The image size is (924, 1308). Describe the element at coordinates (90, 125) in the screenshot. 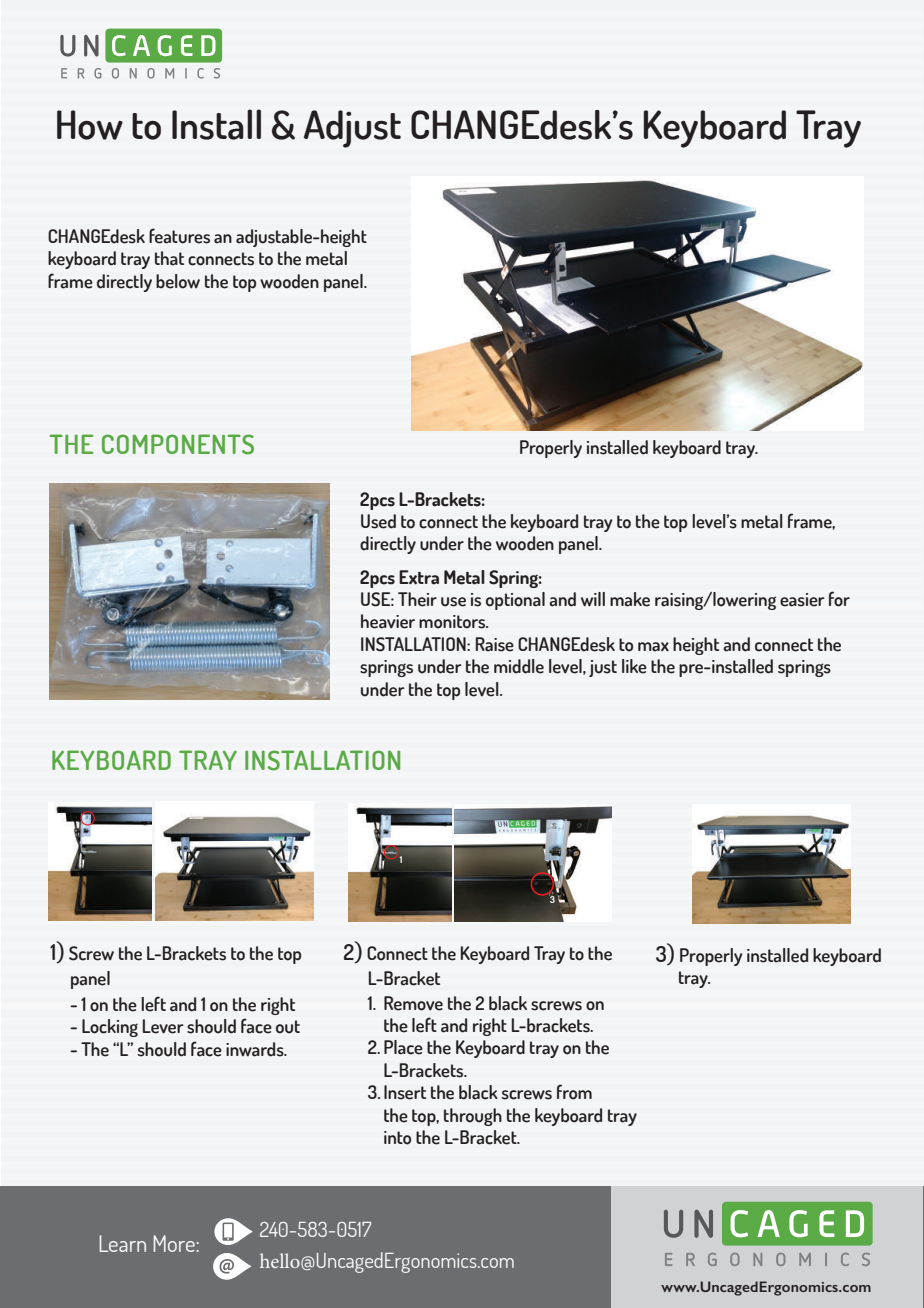

I see `How` at that location.
